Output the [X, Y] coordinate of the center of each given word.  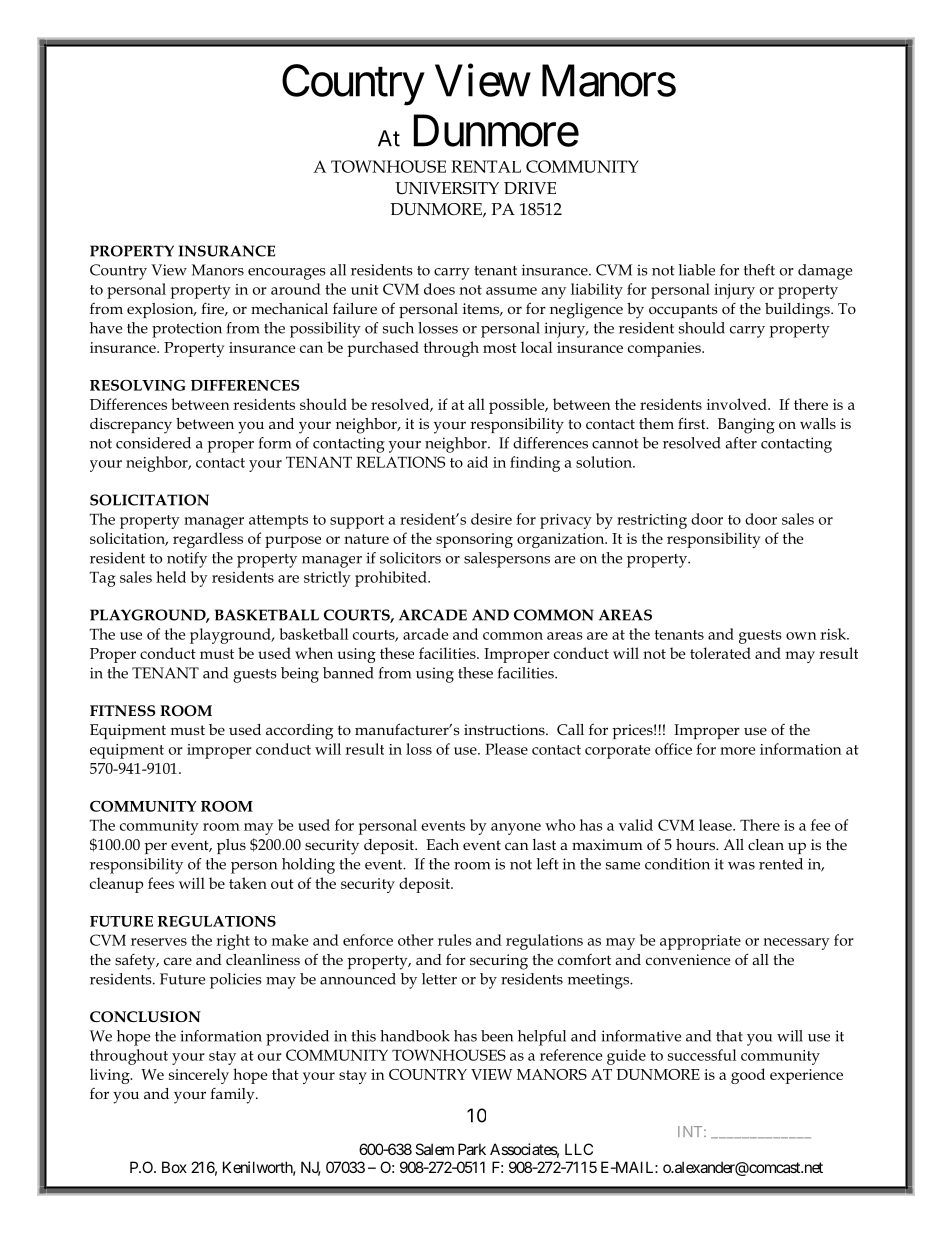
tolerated [720, 653]
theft [759, 270]
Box [174, 1167]
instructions [505, 729]
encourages [286, 274]
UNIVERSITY [447, 188]
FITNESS [123, 710]
